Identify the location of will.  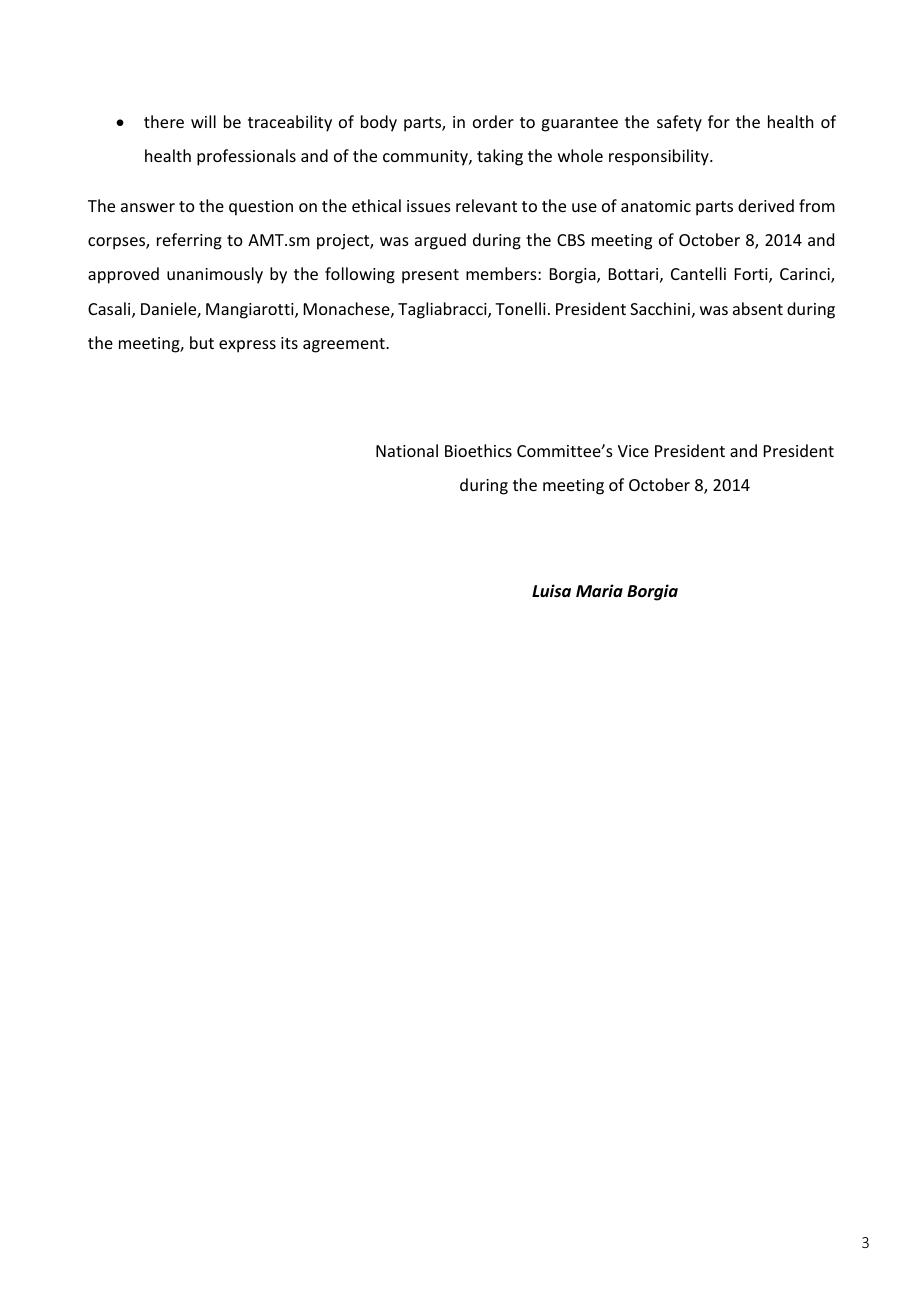
(203, 121).
